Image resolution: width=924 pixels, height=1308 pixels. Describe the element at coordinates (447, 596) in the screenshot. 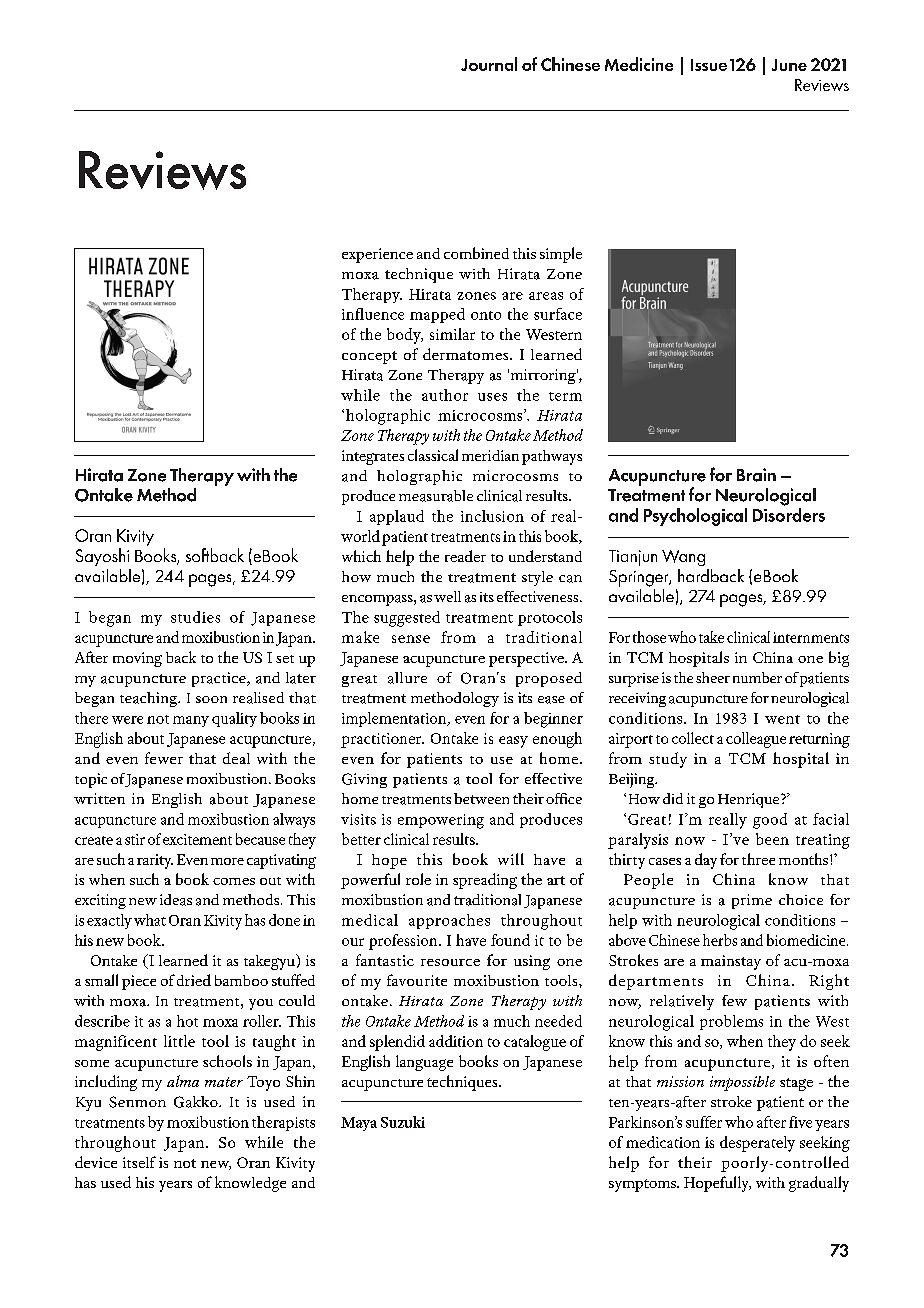

I see `well` at that location.
